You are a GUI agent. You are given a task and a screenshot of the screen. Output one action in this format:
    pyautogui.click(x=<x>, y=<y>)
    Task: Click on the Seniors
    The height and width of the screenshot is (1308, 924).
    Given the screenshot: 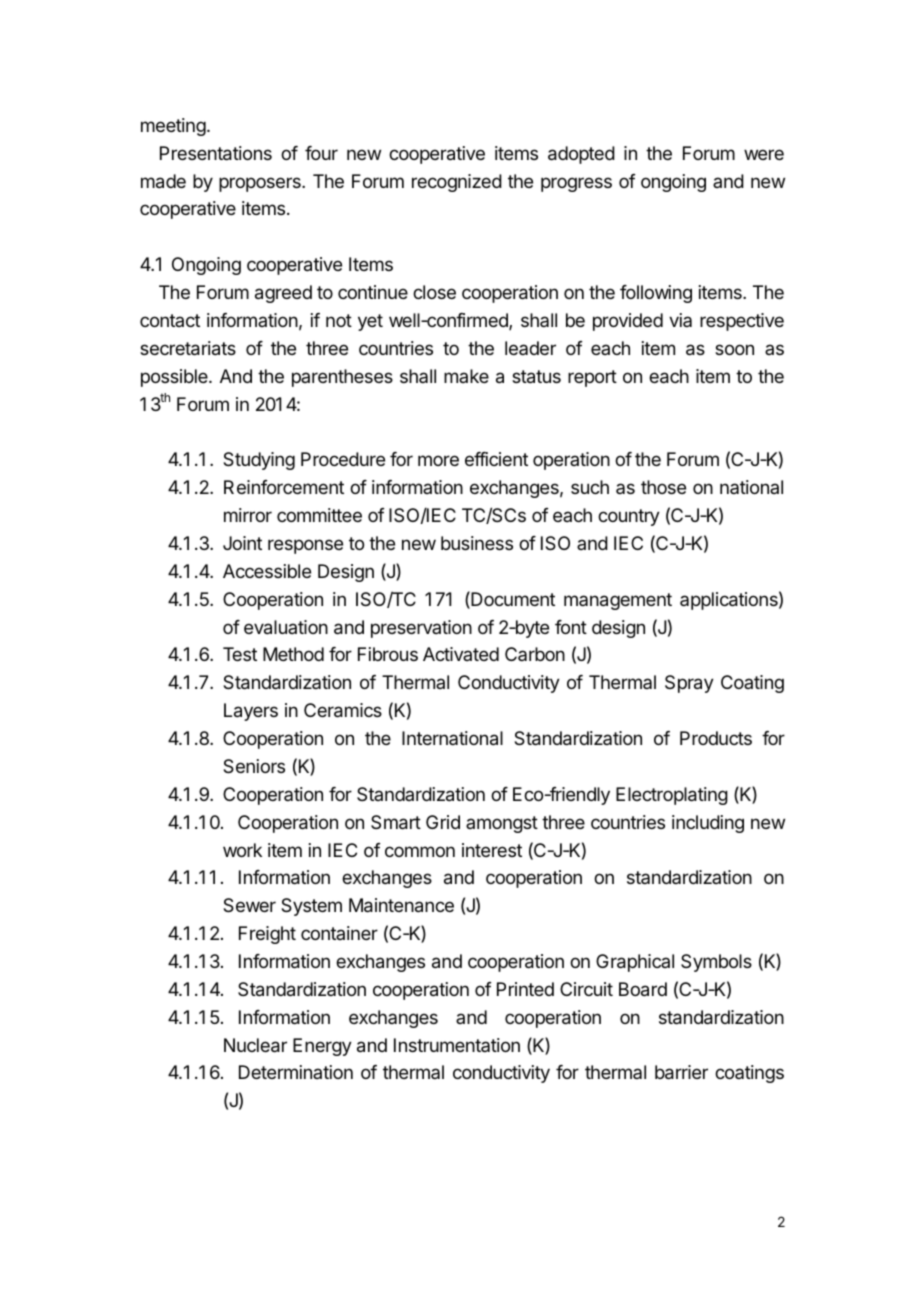 What is the action you would take?
    pyautogui.click(x=254, y=766)
